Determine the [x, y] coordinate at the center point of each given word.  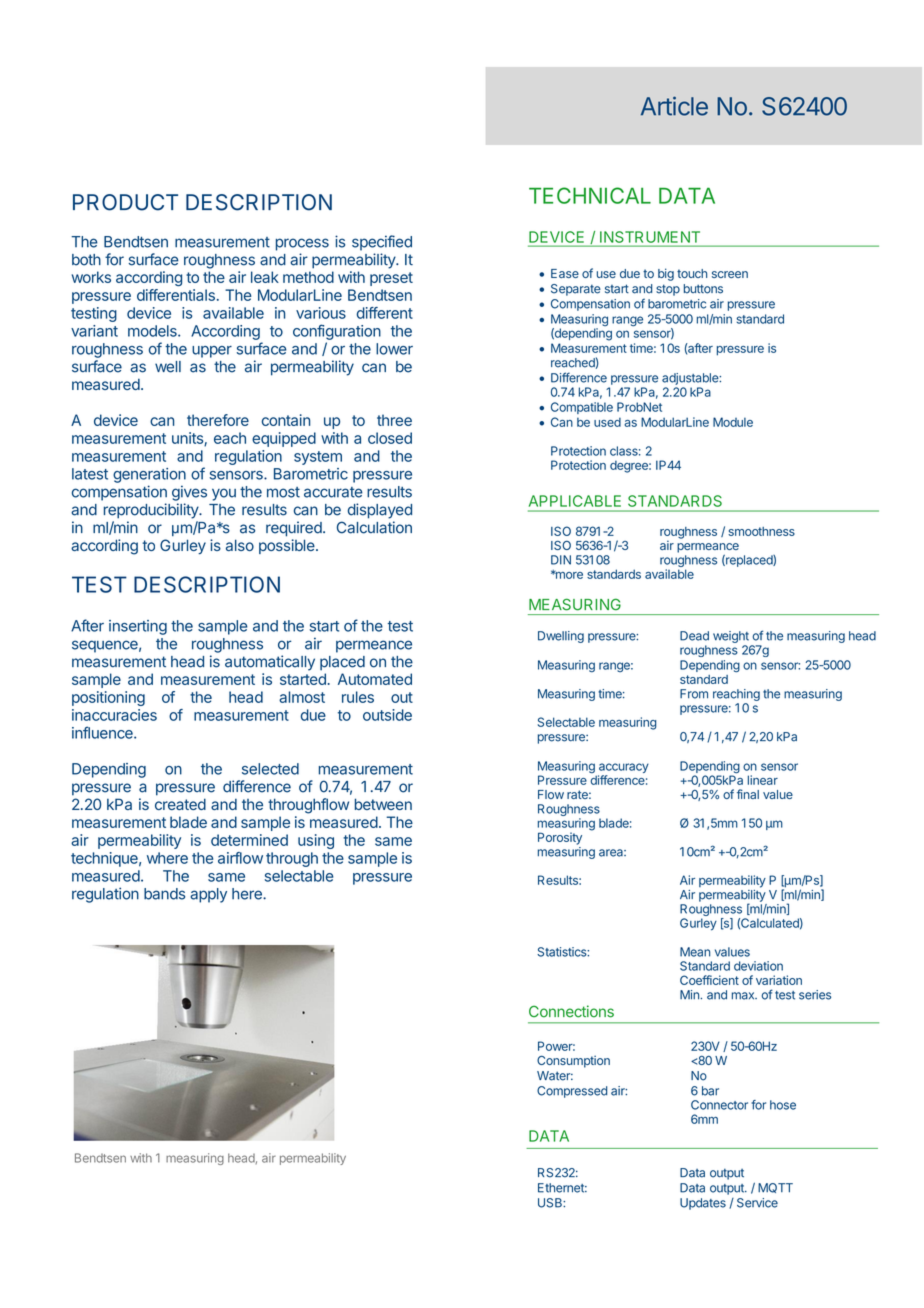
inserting [138, 627]
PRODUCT [125, 202]
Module [733, 422]
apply [208, 895]
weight [731, 637]
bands [164, 894]
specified [382, 243]
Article [674, 106]
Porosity [560, 838]
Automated [375, 679]
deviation [758, 966]
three [394, 420]
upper [212, 352]
